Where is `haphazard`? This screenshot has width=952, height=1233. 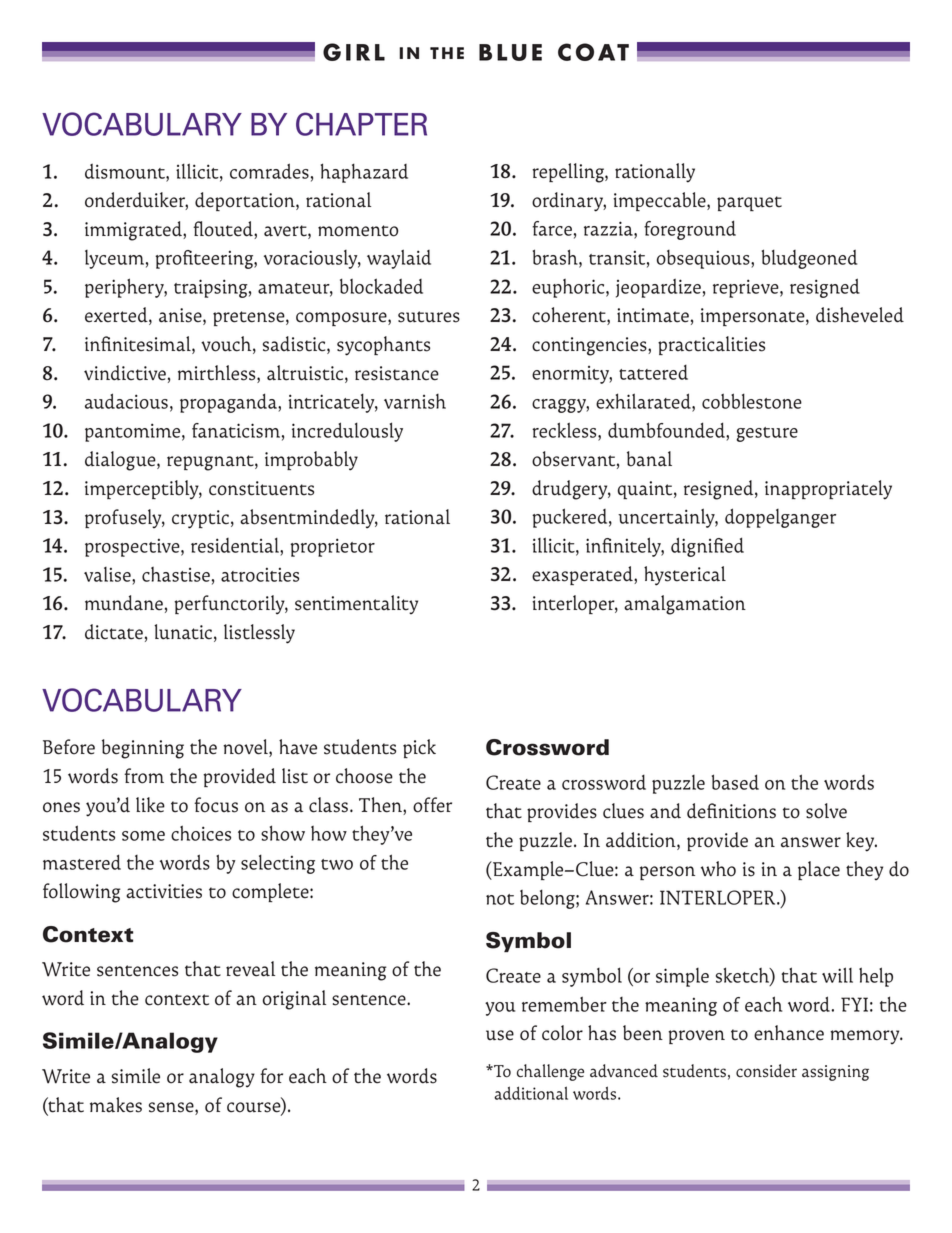 haphazard is located at coordinates (364, 173).
